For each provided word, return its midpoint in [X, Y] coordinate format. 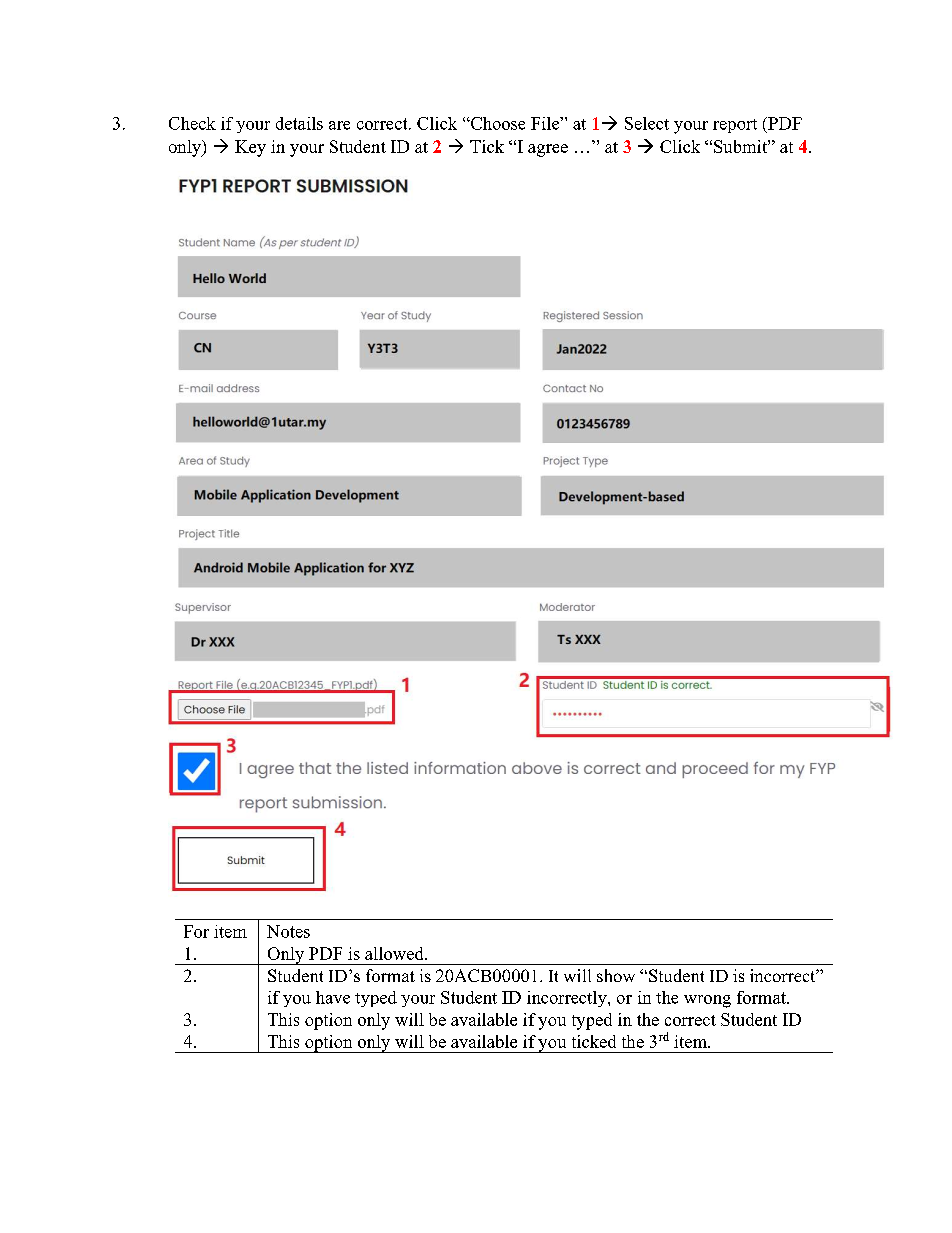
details [299, 123]
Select [647, 123]
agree [548, 150]
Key [250, 148]
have [333, 997]
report [735, 126]
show [616, 975]
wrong [707, 1001]
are [339, 125]
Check [192, 123]
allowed [395, 953]
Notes [288, 931]
